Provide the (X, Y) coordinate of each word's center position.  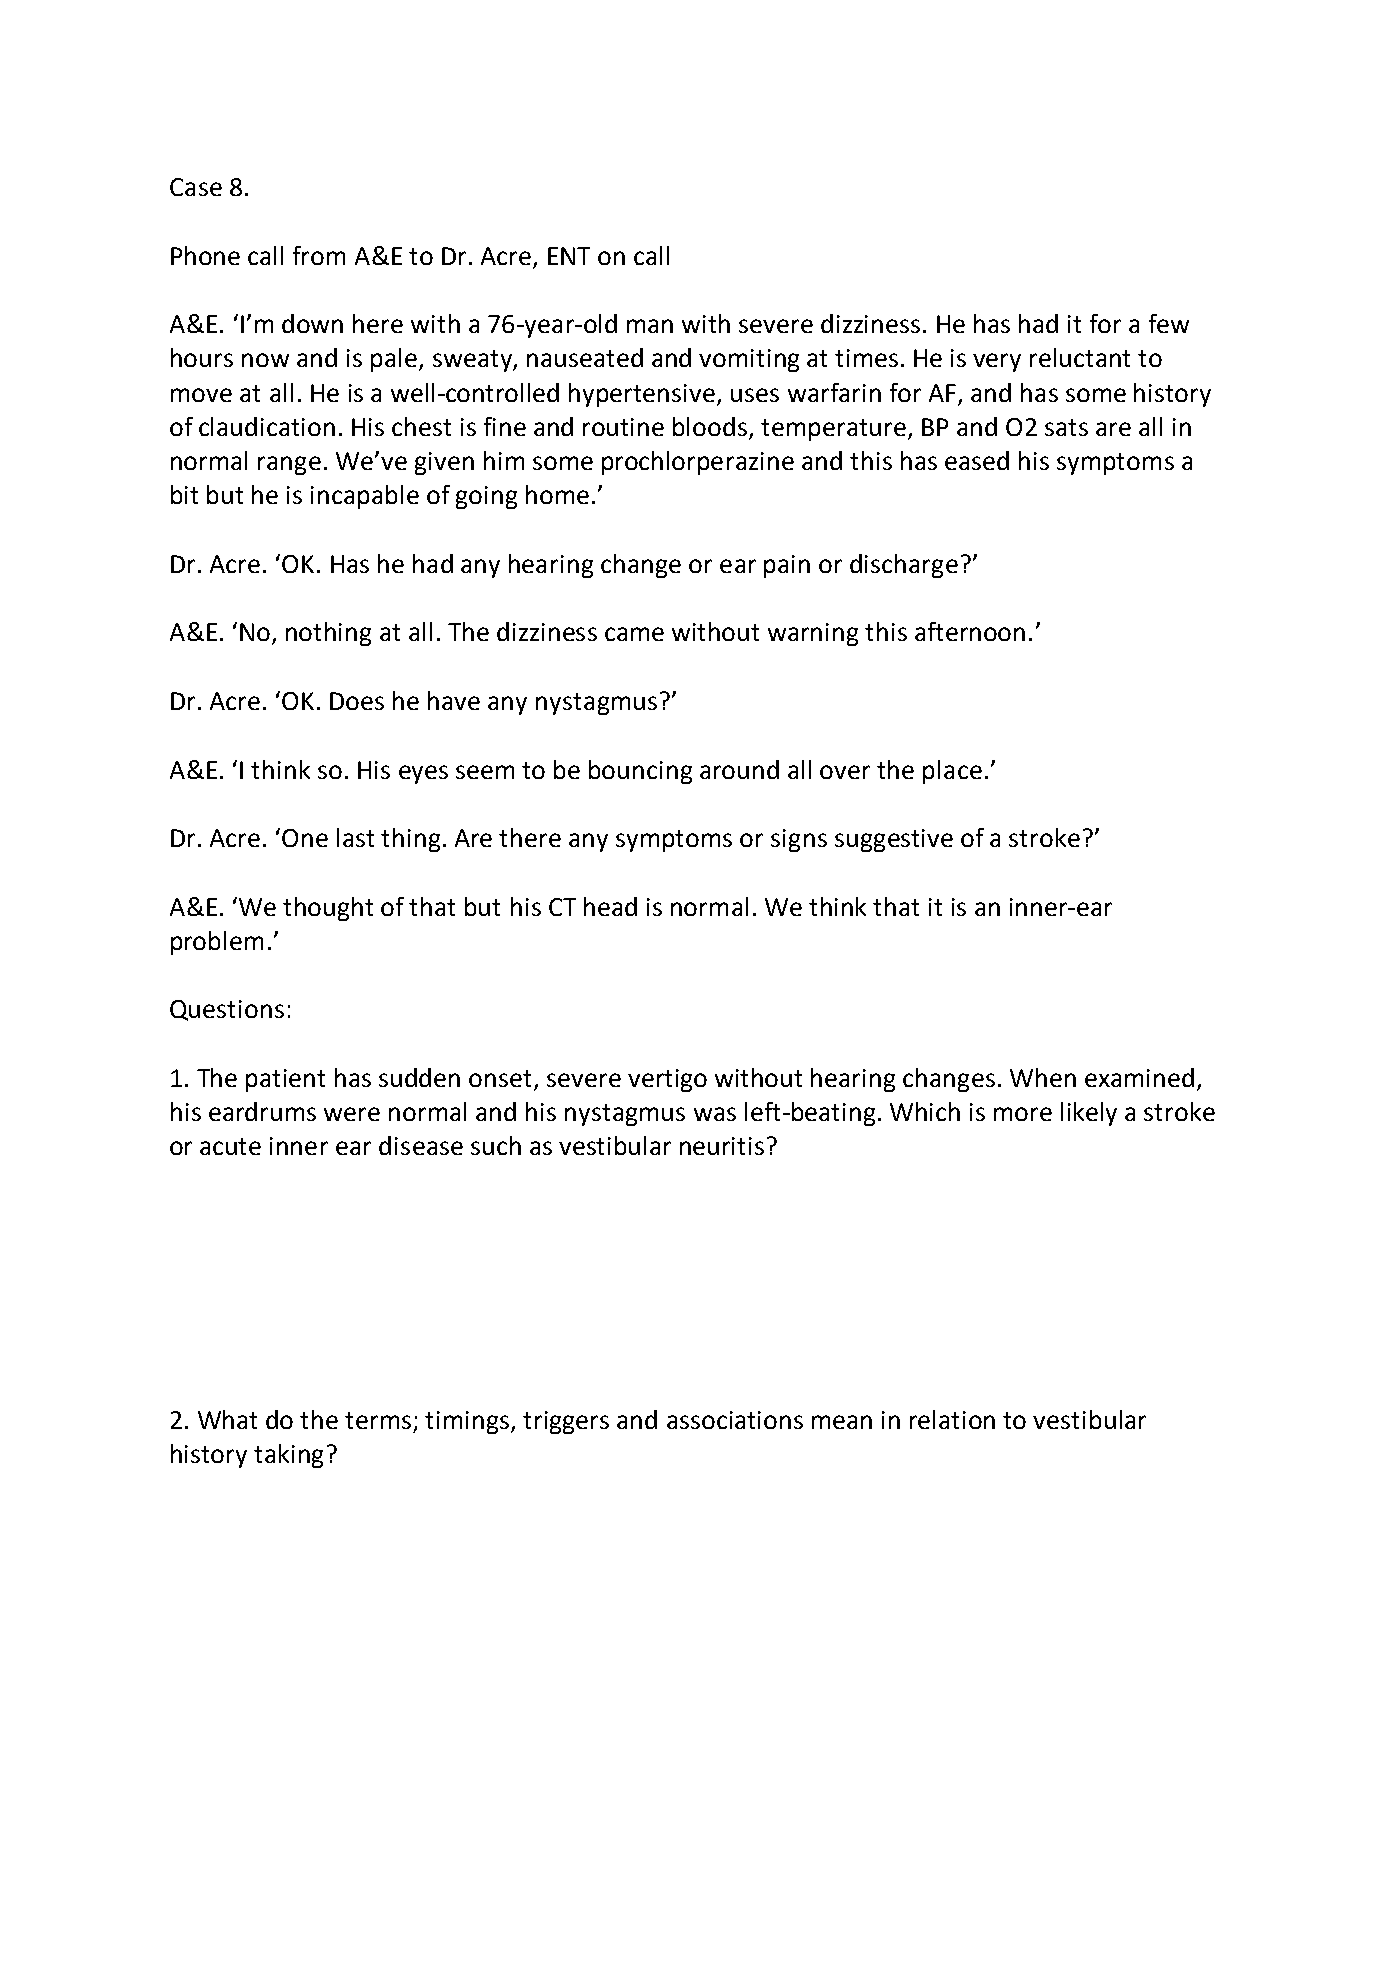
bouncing (640, 772)
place (952, 772)
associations (735, 1420)
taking (288, 1456)
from (319, 255)
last (355, 837)
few (1169, 323)
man (650, 326)
